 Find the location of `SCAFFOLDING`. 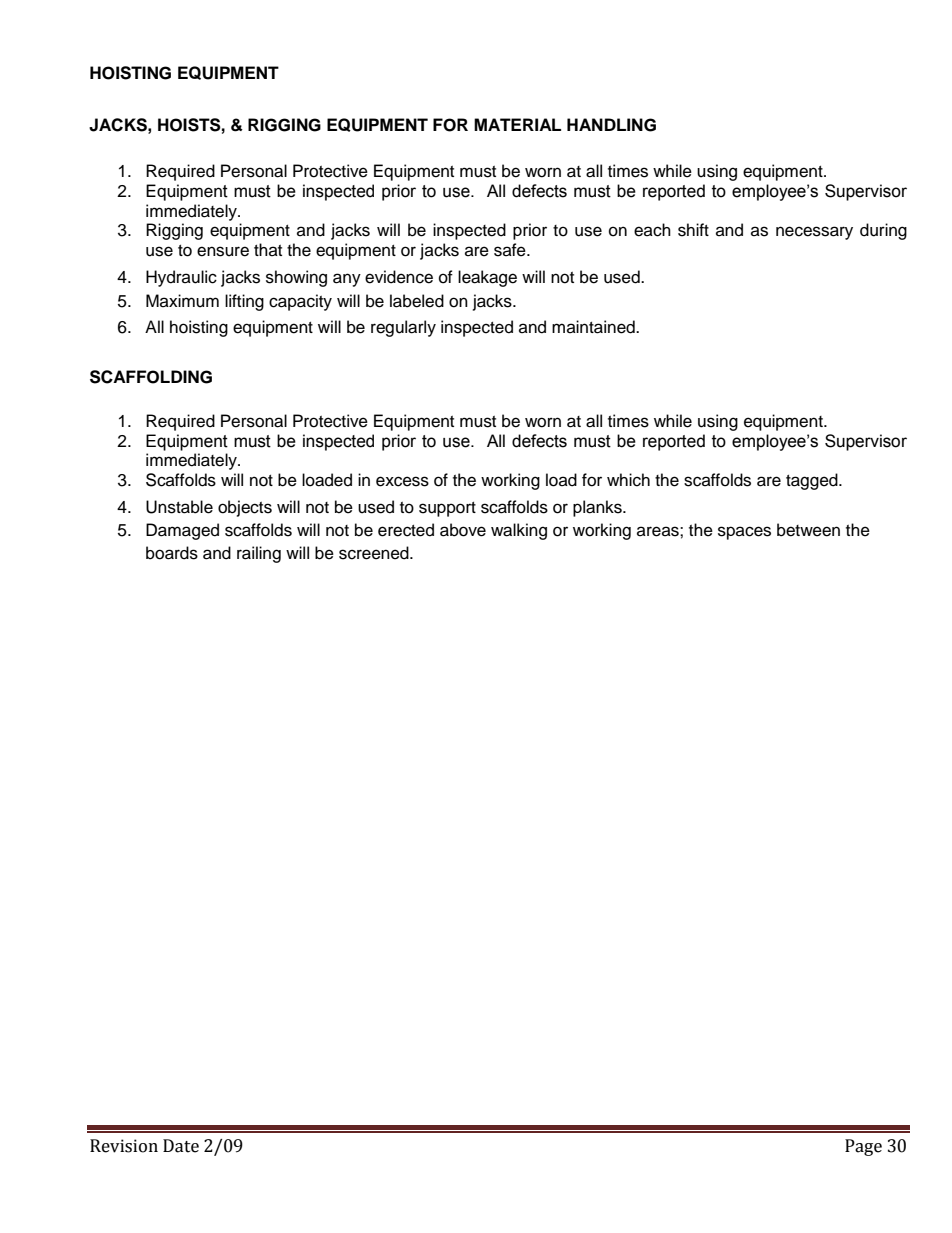

SCAFFOLDING is located at coordinates (151, 377).
